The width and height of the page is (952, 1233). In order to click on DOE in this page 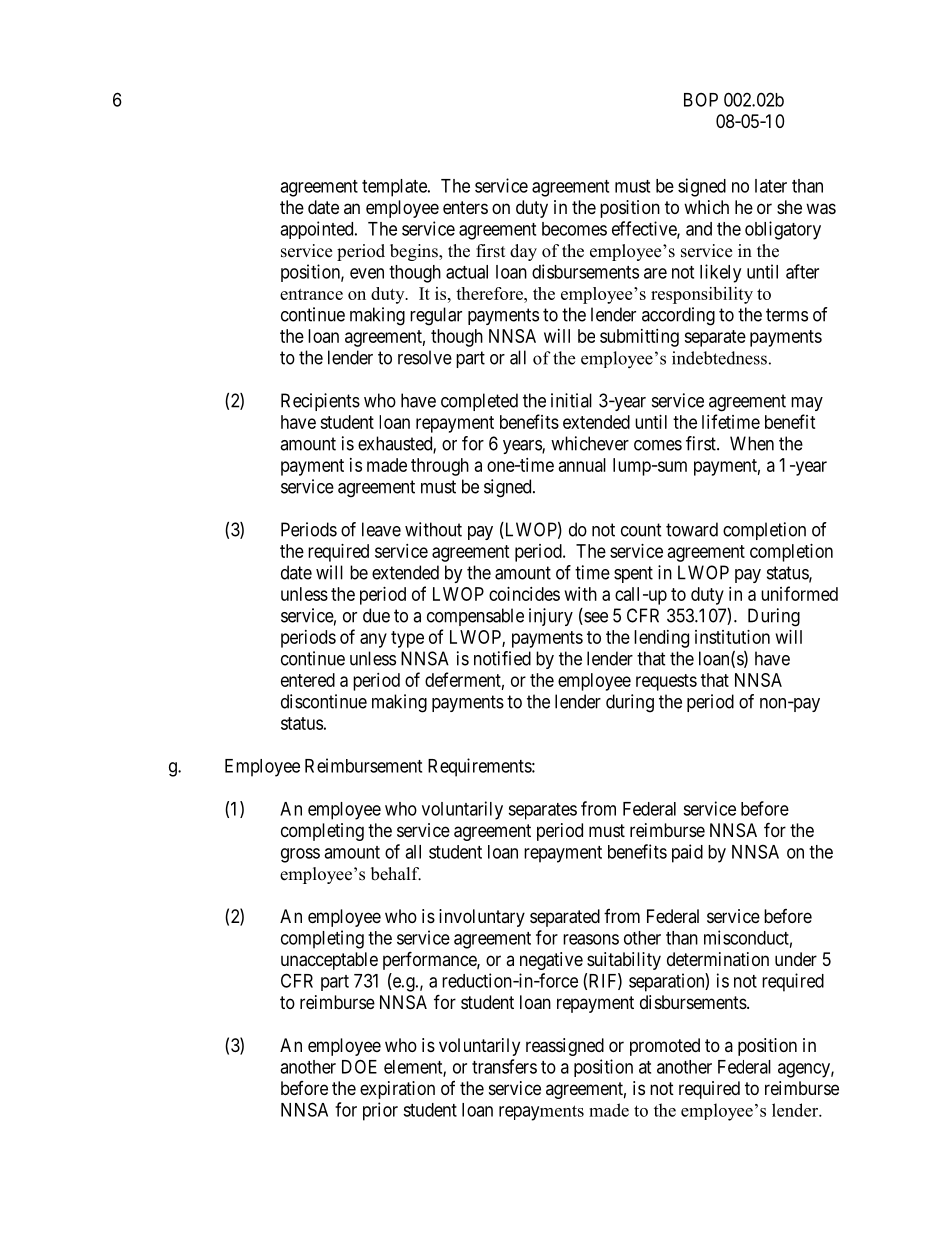, I will do `click(359, 1066)`.
